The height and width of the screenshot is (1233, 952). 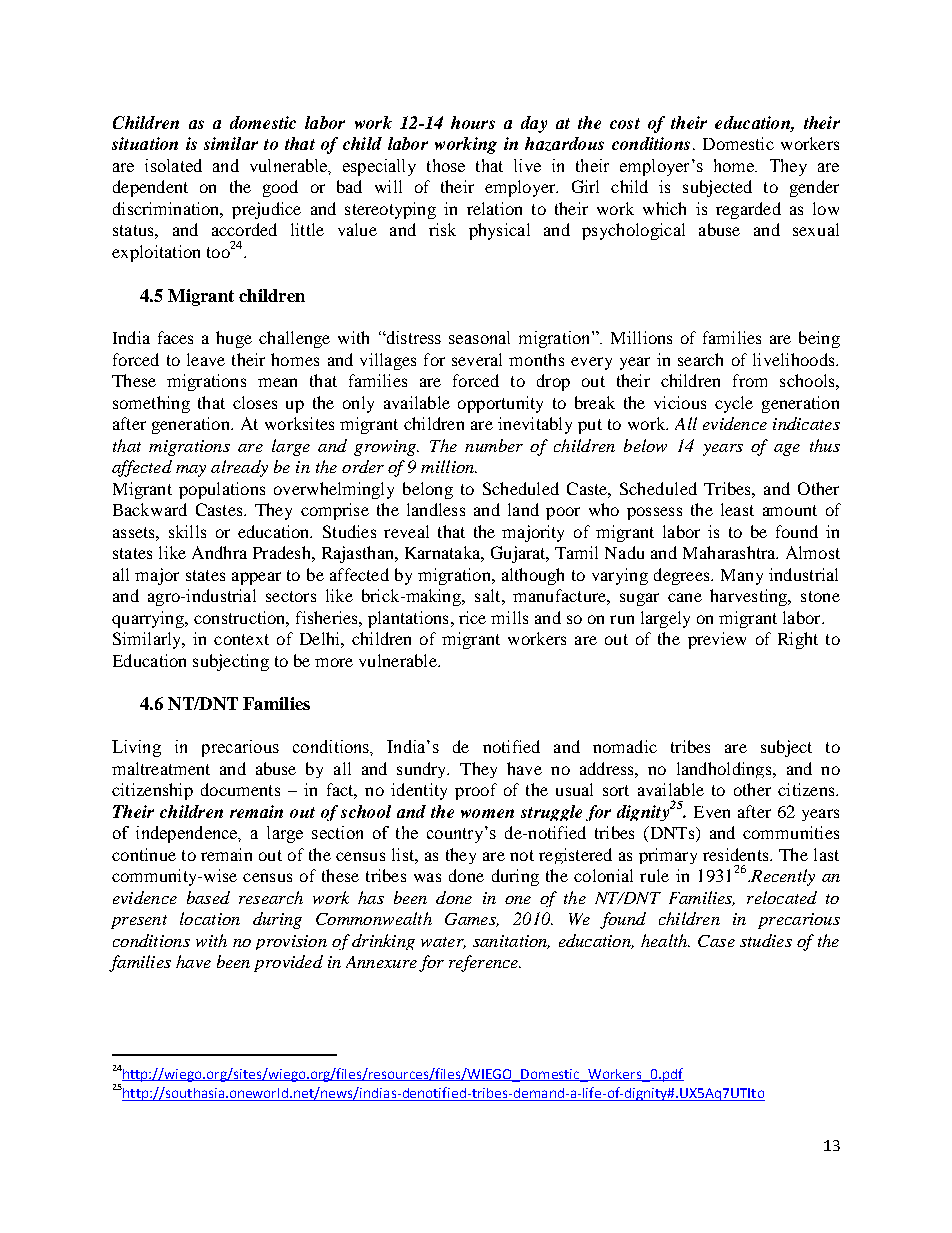 What do you see at coordinates (712, 812) in the screenshot?
I see `Even` at bounding box center [712, 812].
